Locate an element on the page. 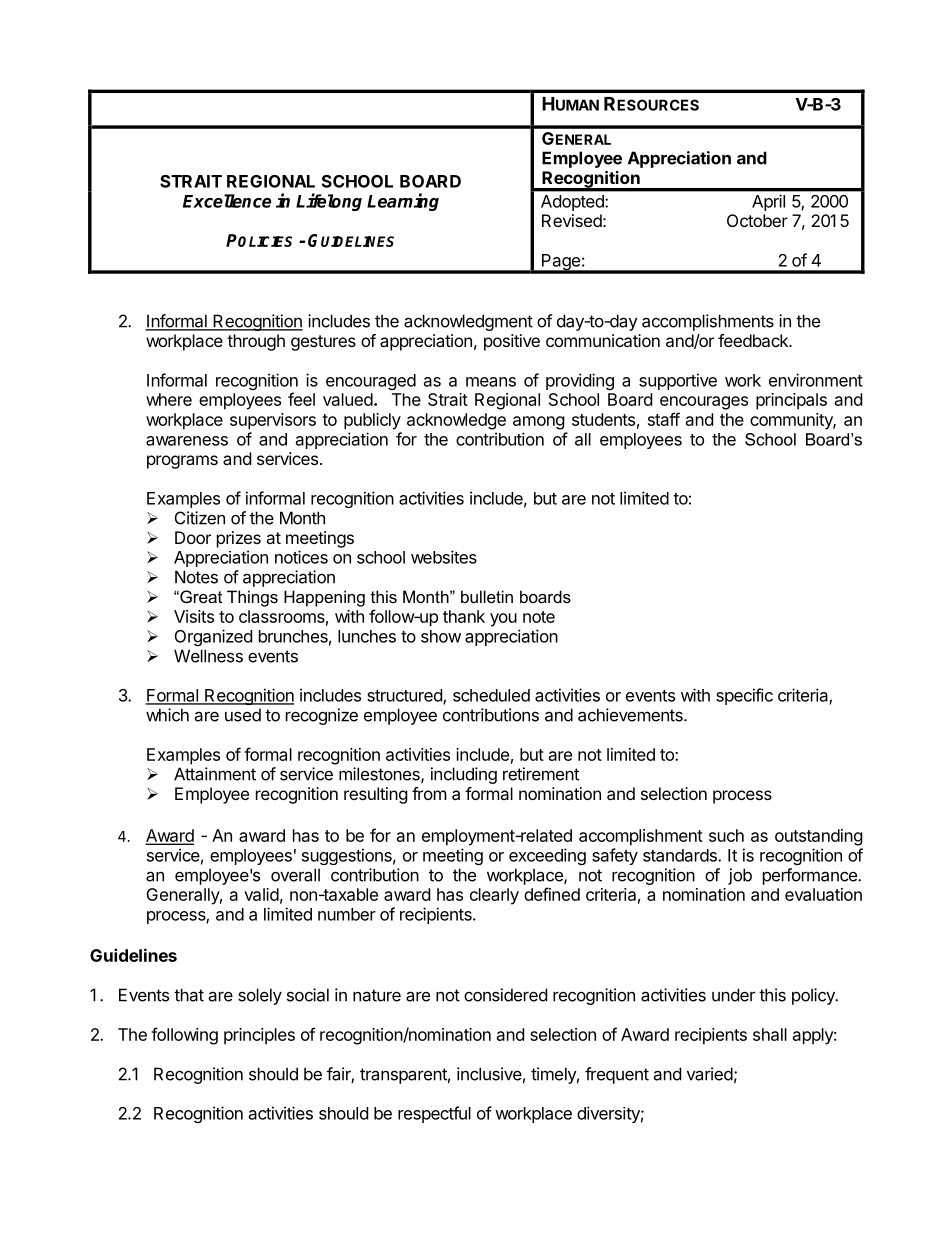  varied is located at coordinates (710, 1074).
